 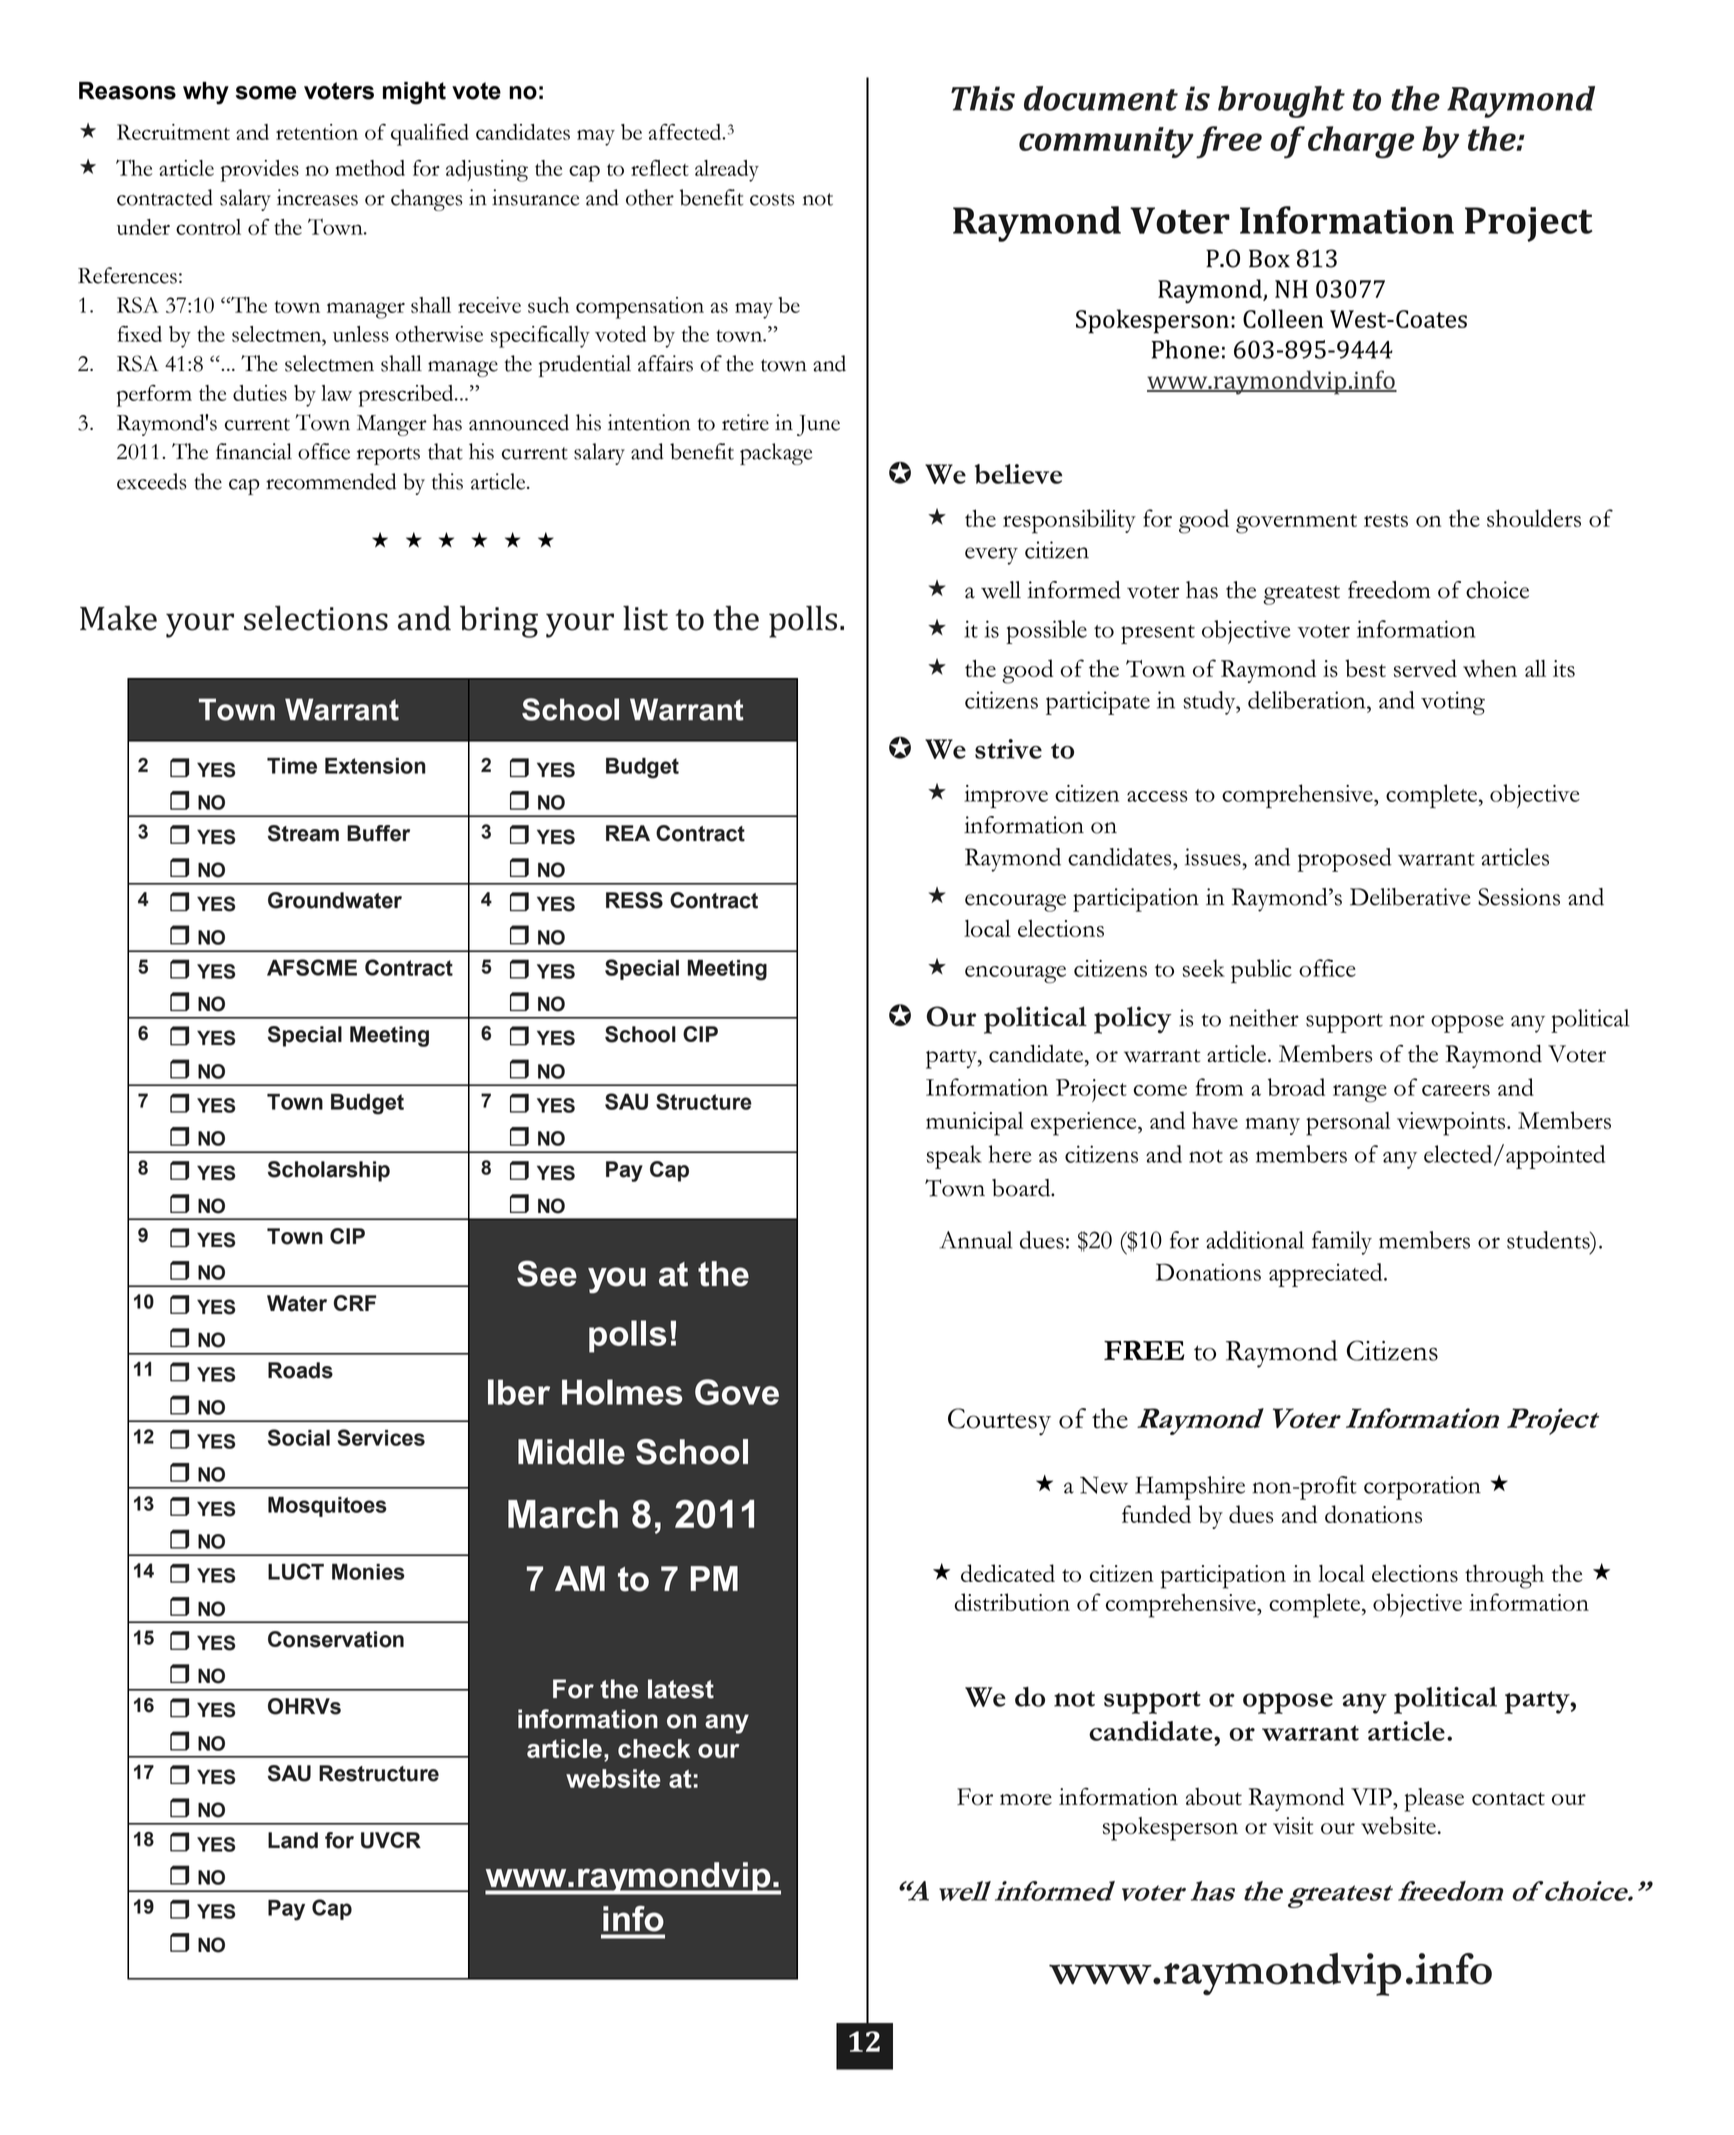 What do you see at coordinates (293, 1840) in the screenshot?
I see `Land` at bounding box center [293, 1840].
